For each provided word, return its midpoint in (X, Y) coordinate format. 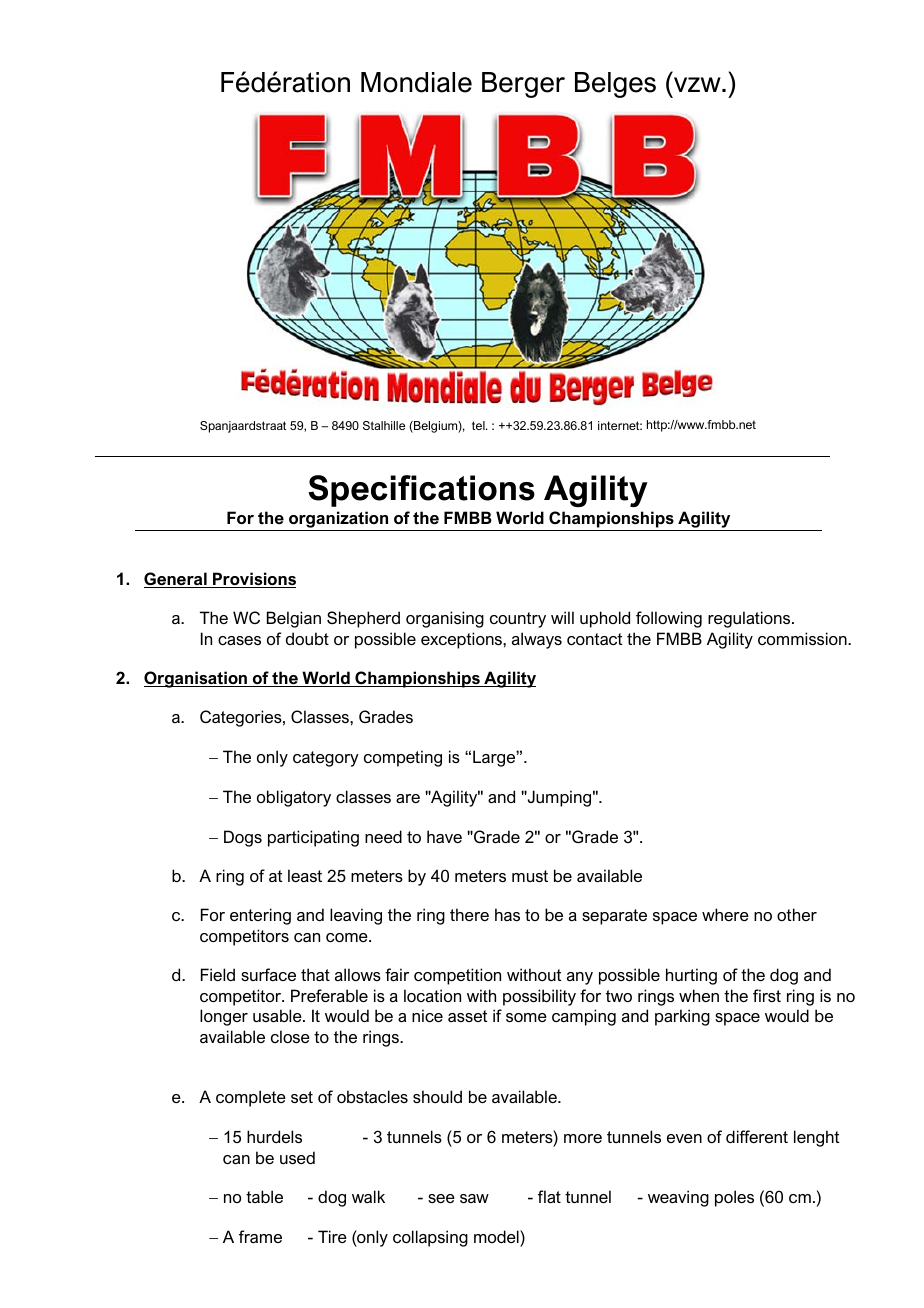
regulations (750, 619)
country (518, 620)
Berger (523, 85)
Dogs (243, 838)
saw (474, 1198)
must (530, 876)
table (264, 1196)
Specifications (421, 491)
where (725, 914)
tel (479, 425)
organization (339, 521)
